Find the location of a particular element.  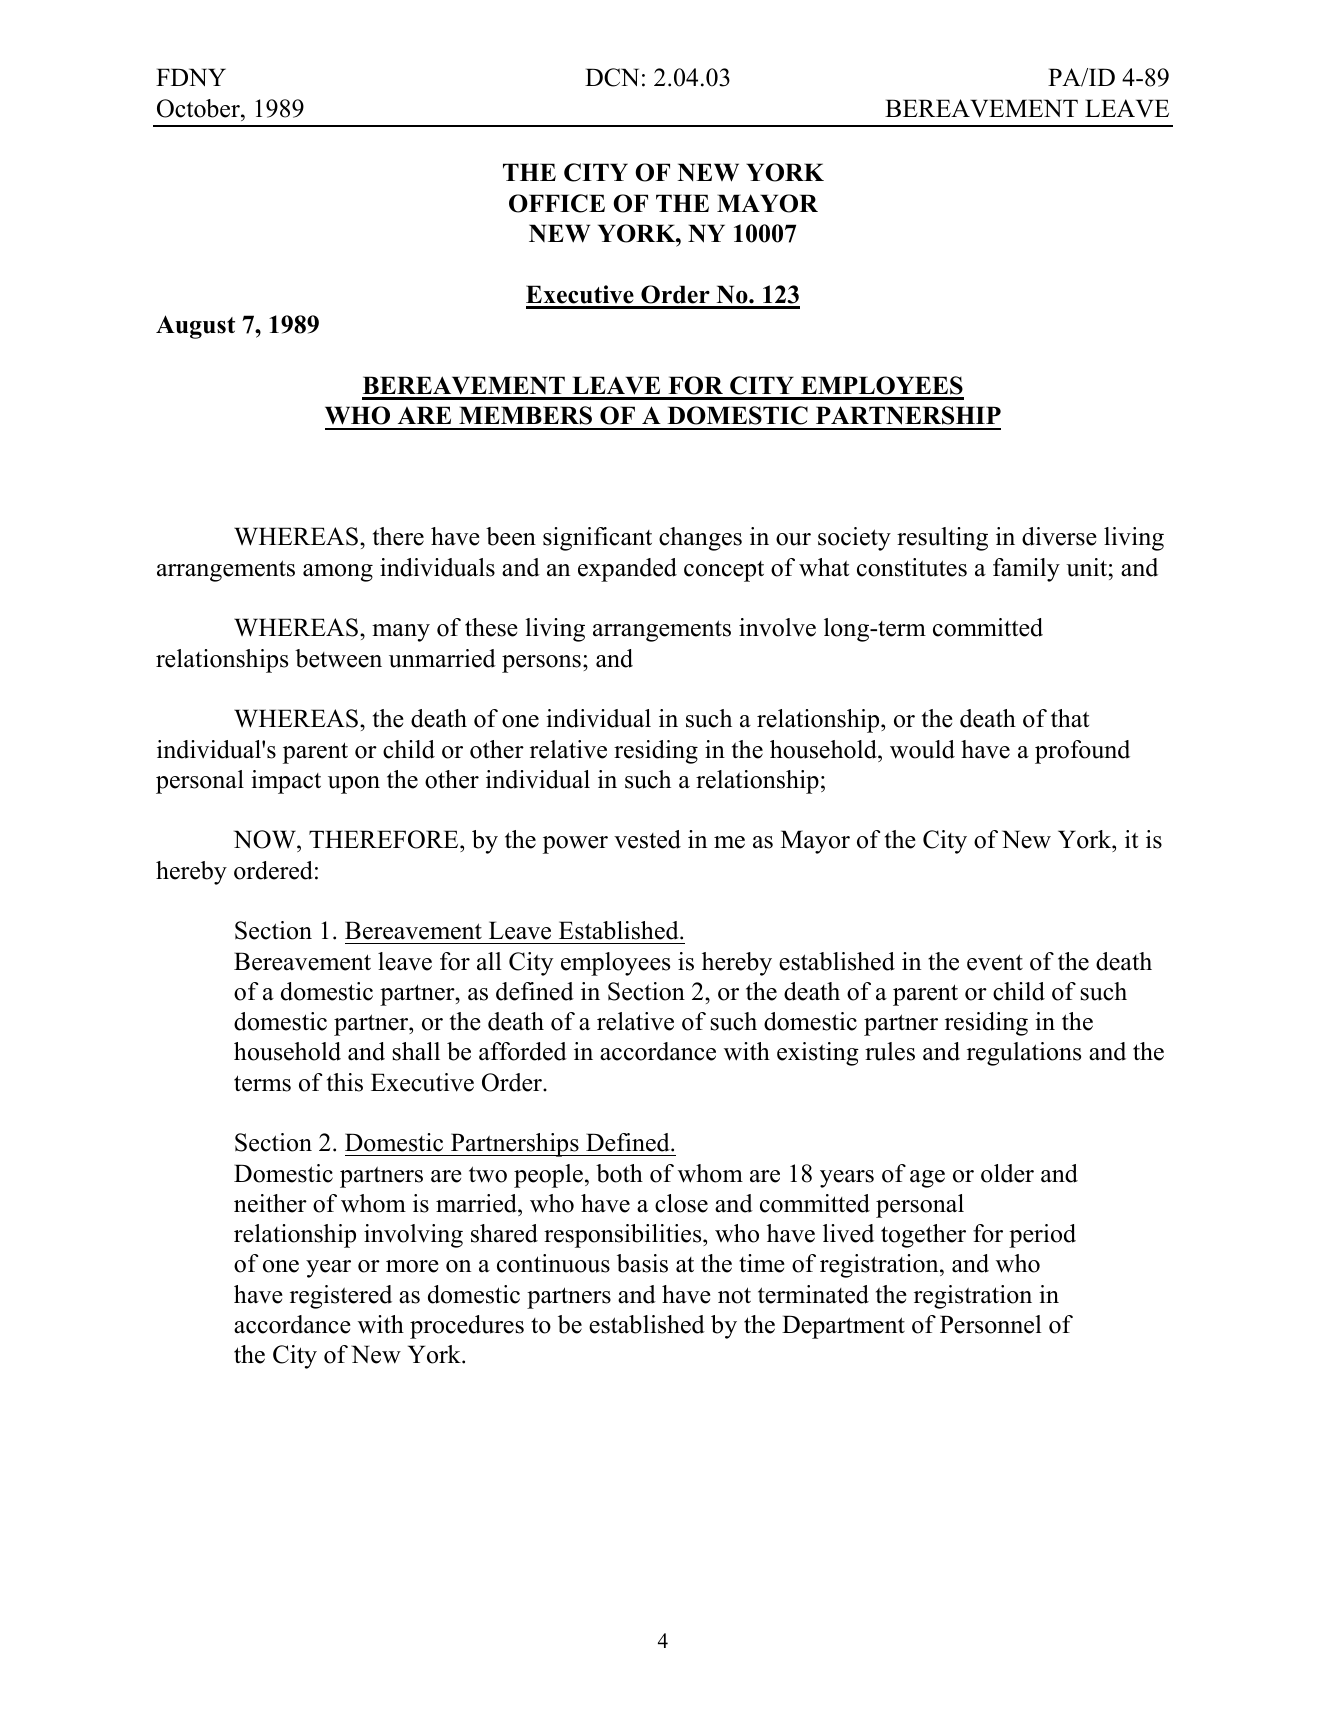

OFFICE is located at coordinates (557, 203).
